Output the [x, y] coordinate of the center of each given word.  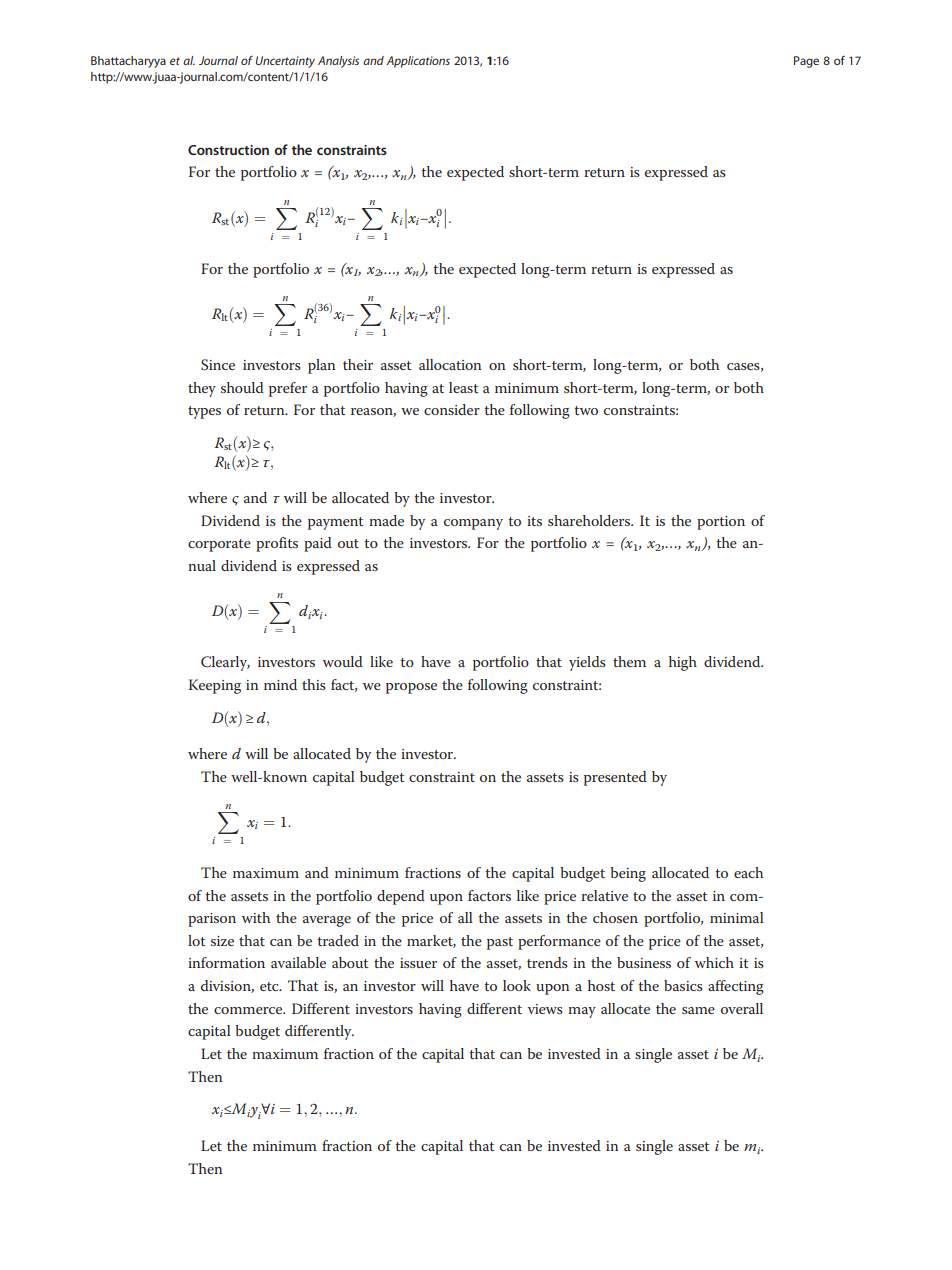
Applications [418, 62]
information [226, 962]
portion [721, 523]
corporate [219, 545]
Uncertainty [285, 62]
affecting [736, 987]
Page [806, 62]
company [473, 524]
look [517, 985]
